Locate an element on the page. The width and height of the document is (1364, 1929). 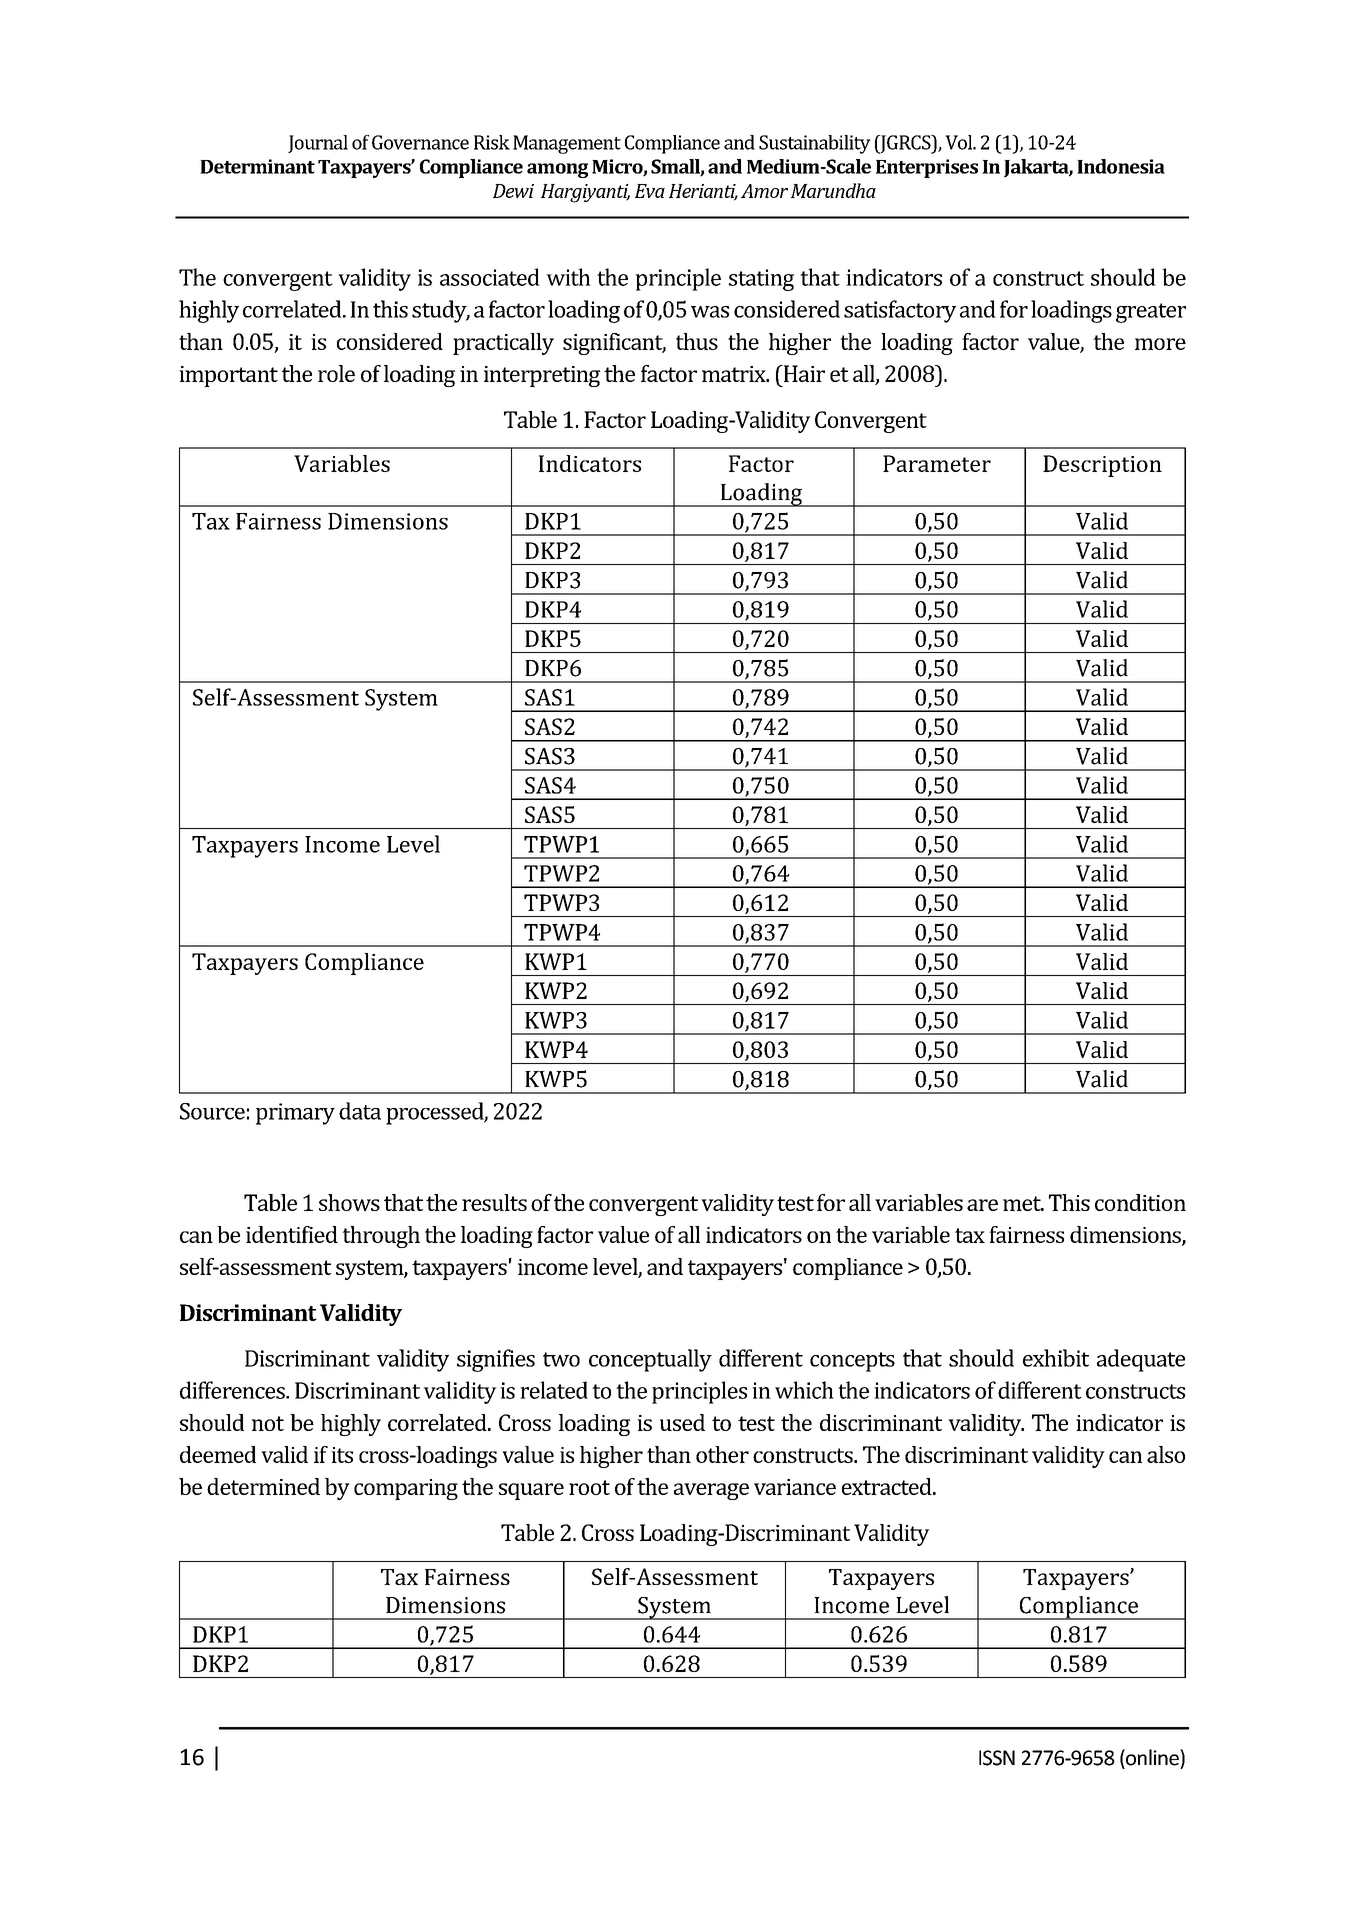
Indonesia is located at coordinates (1121, 166).
